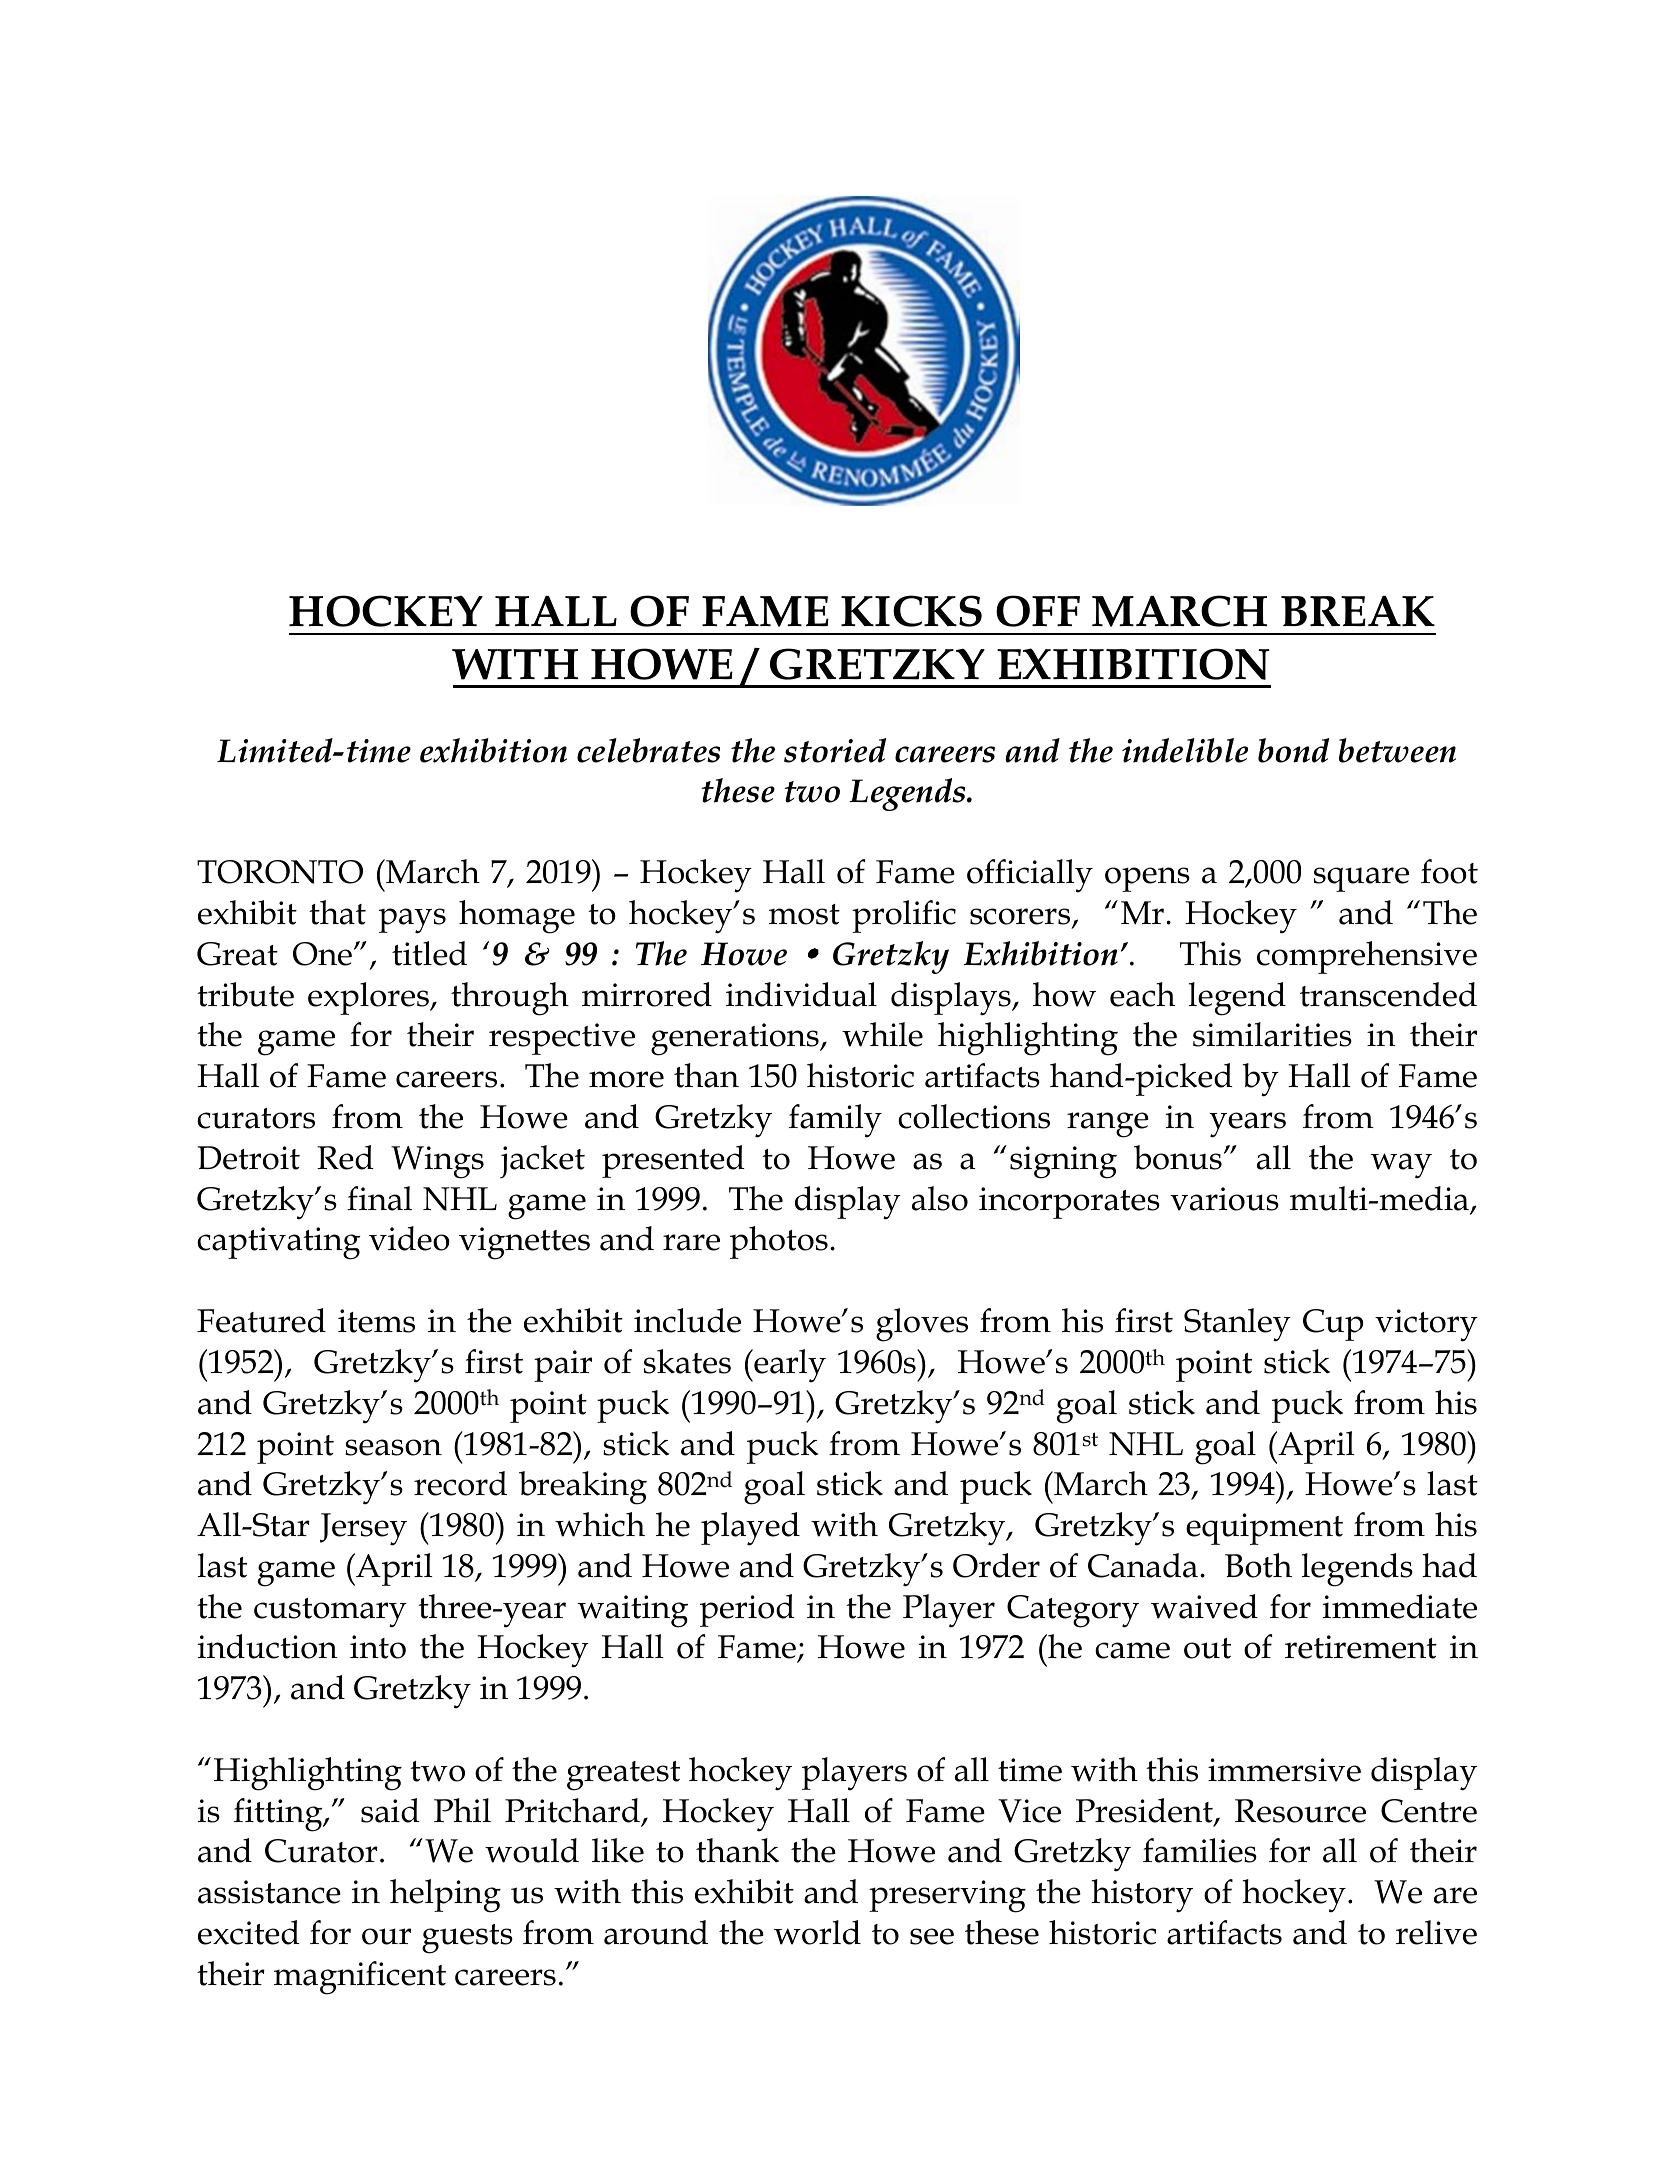 Image resolution: width=1675 pixels, height=2167 pixels. Describe the element at coordinates (648, 750) in the screenshot. I see `celebrates` at that location.
